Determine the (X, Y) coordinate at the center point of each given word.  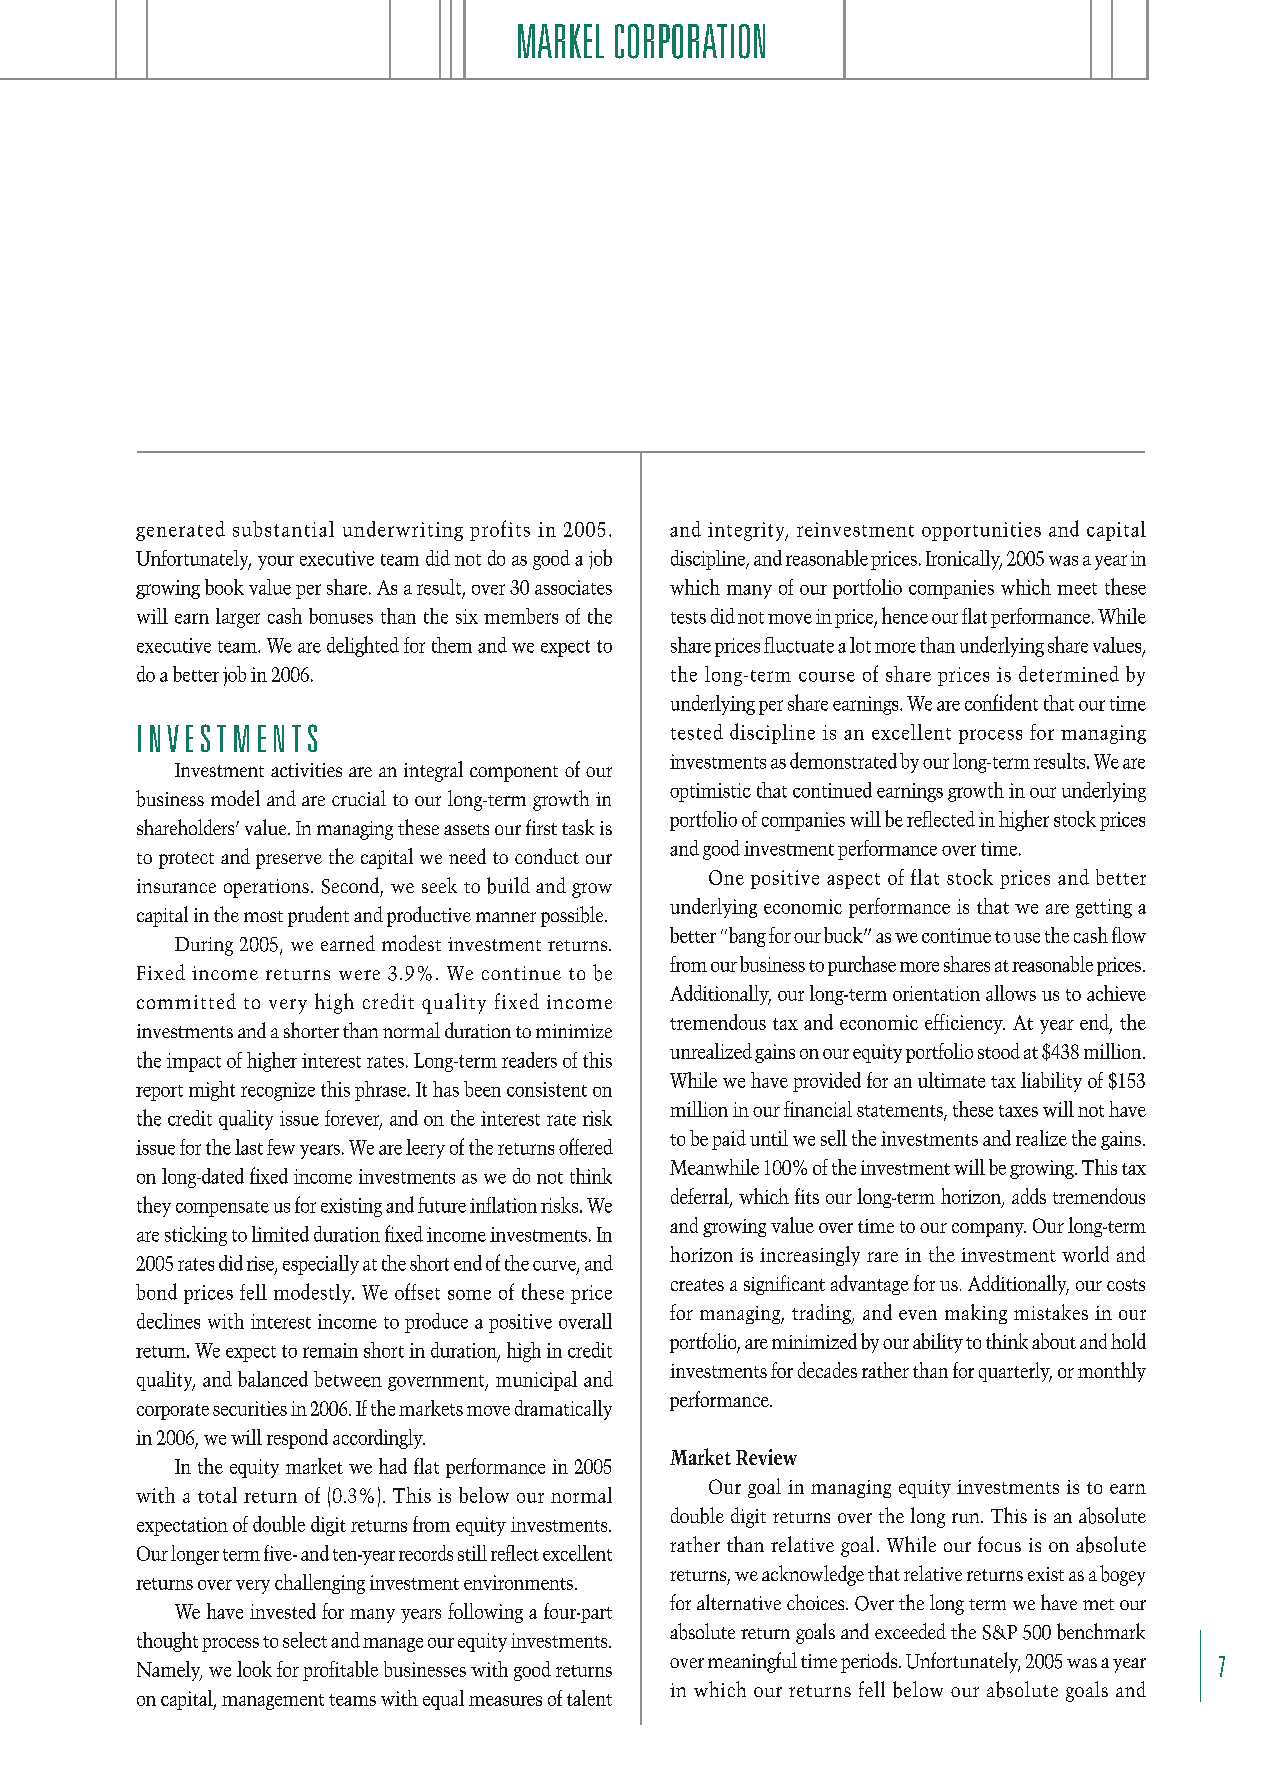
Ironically (964, 560)
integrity (747, 531)
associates (573, 587)
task (578, 827)
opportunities (981, 531)
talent (589, 1698)
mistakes (1051, 1312)
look (254, 1669)
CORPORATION (690, 41)
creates (697, 1285)
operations (266, 888)
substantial (283, 529)
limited (280, 1234)
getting (1104, 908)
